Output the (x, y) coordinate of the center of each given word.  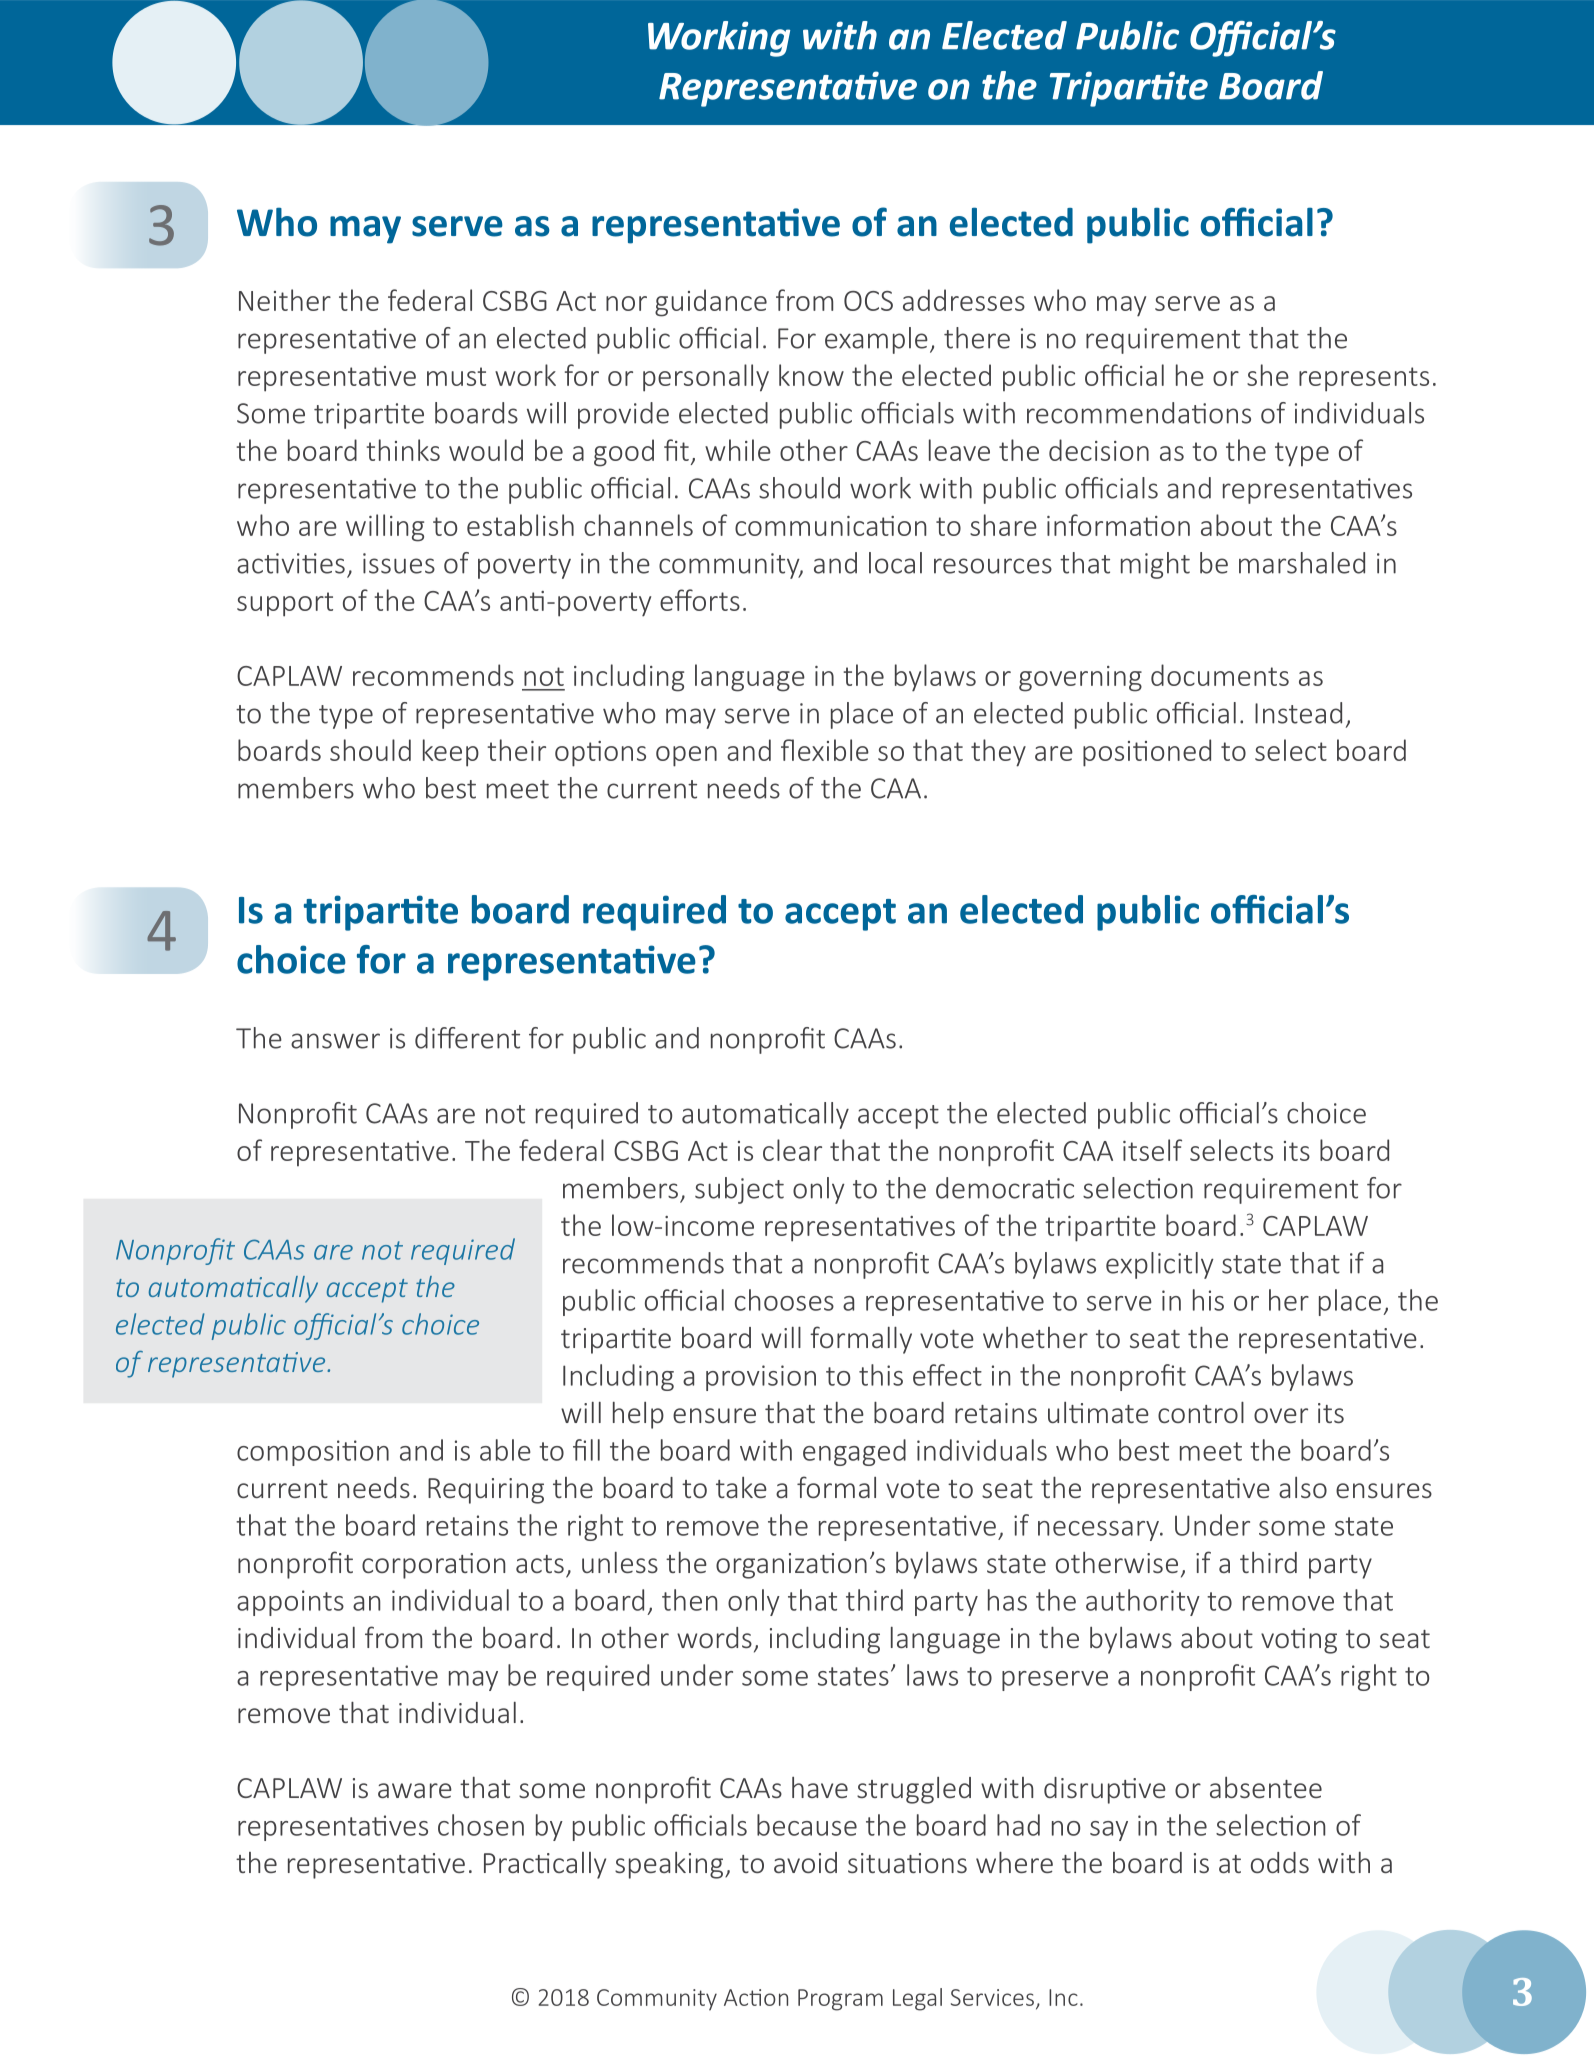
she (1268, 375)
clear (792, 1150)
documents (1220, 675)
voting (1299, 1641)
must (456, 376)
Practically (545, 1865)
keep (451, 753)
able (505, 1450)
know (811, 375)
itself (1152, 1150)
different (467, 1038)
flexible (825, 750)
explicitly (1160, 1265)
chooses (784, 1300)
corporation (433, 1566)
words (714, 1637)
